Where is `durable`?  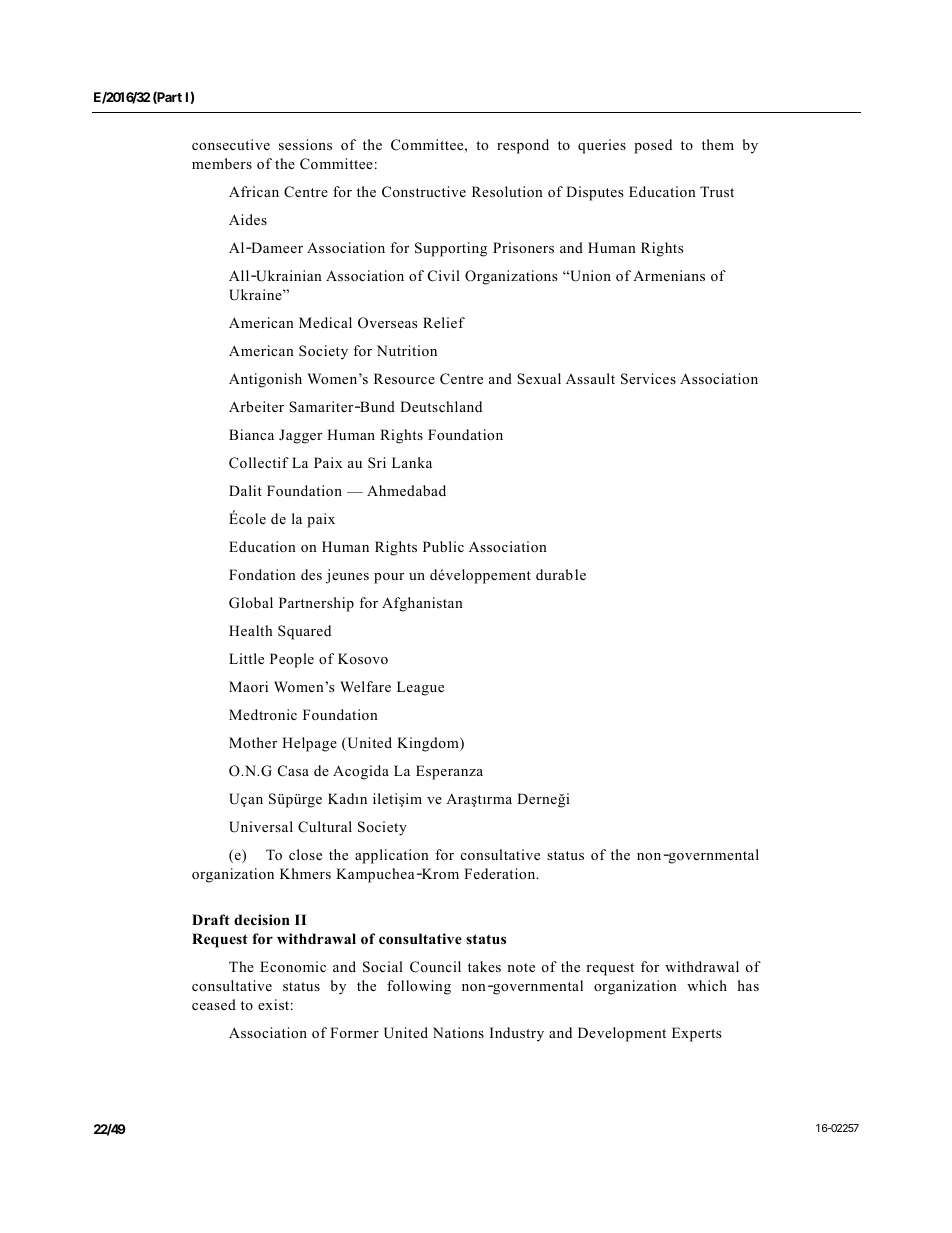
durable is located at coordinates (561, 574).
